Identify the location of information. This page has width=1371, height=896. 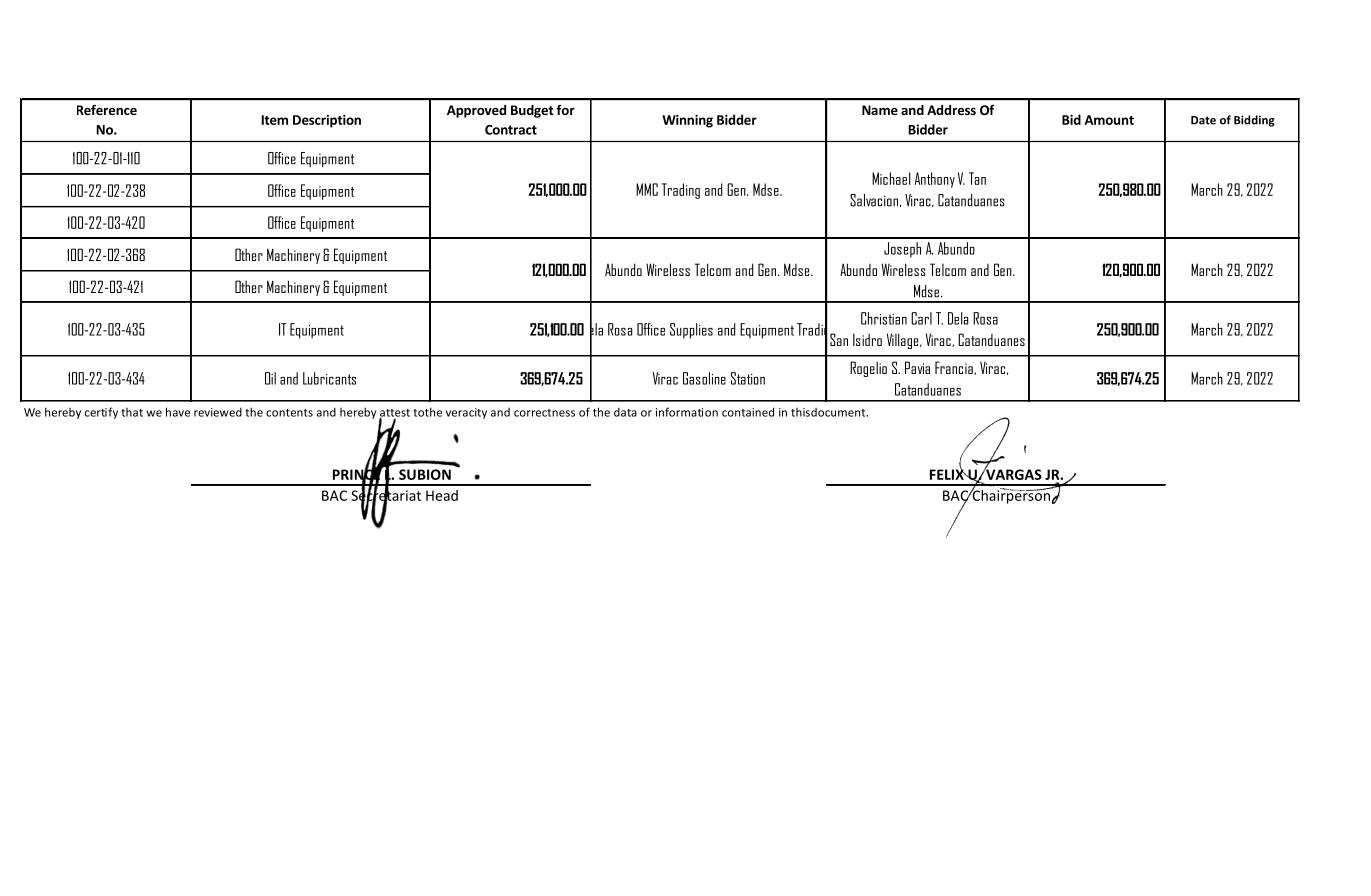
(687, 412).
